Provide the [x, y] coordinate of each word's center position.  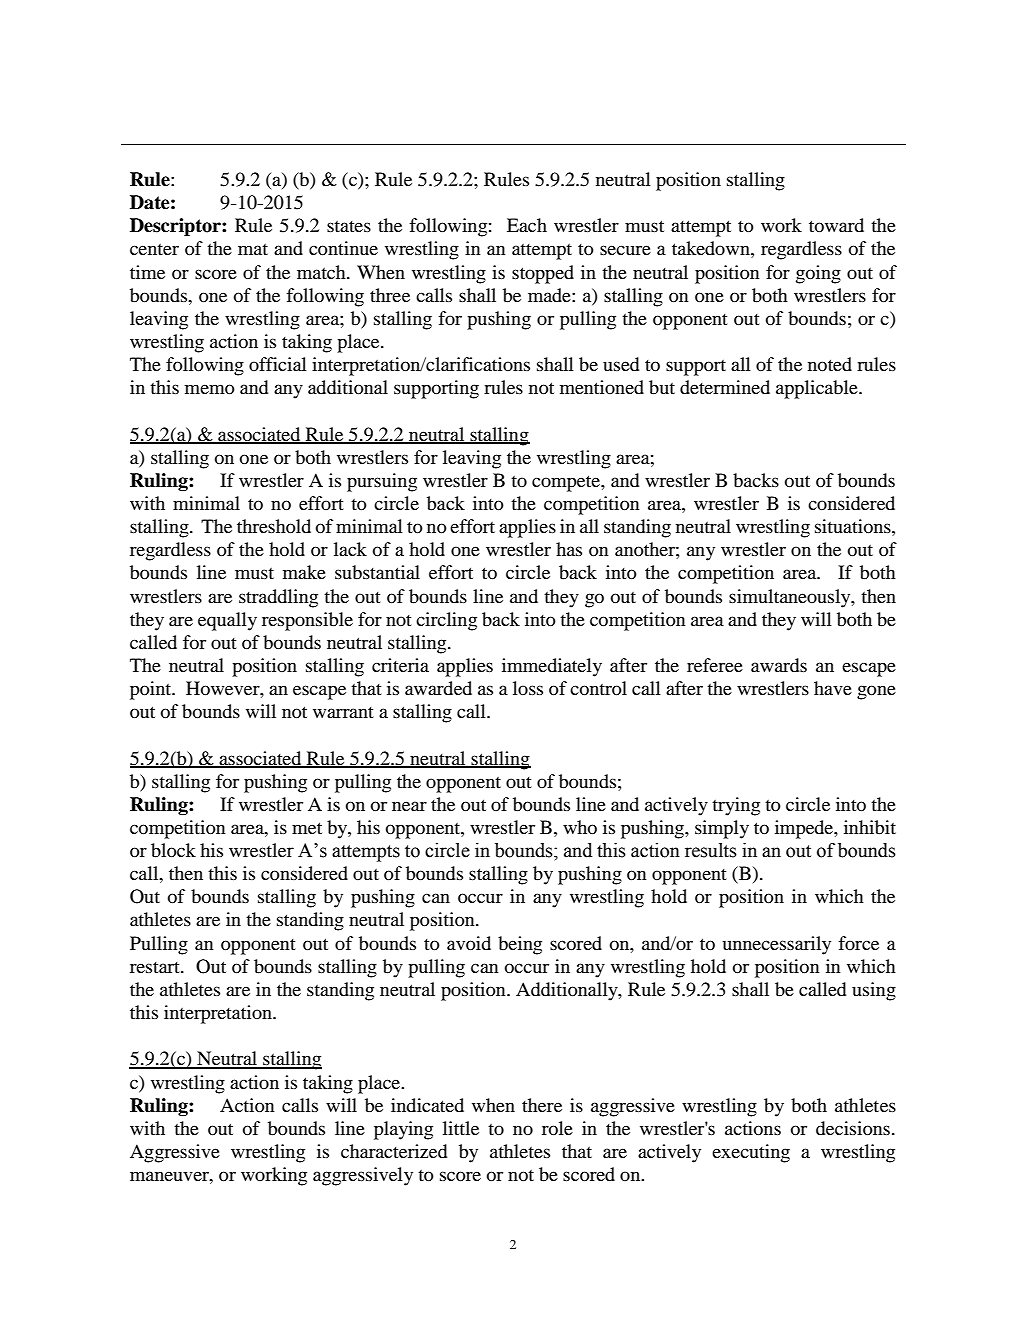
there [542, 1105]
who [580, 827]
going [818, 274]
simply [722, 829]
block [173, 850]
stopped [543, 274]
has [569, 549]
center [154, 249]
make [304, 572]
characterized [394, 1151]
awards [779, 665]
